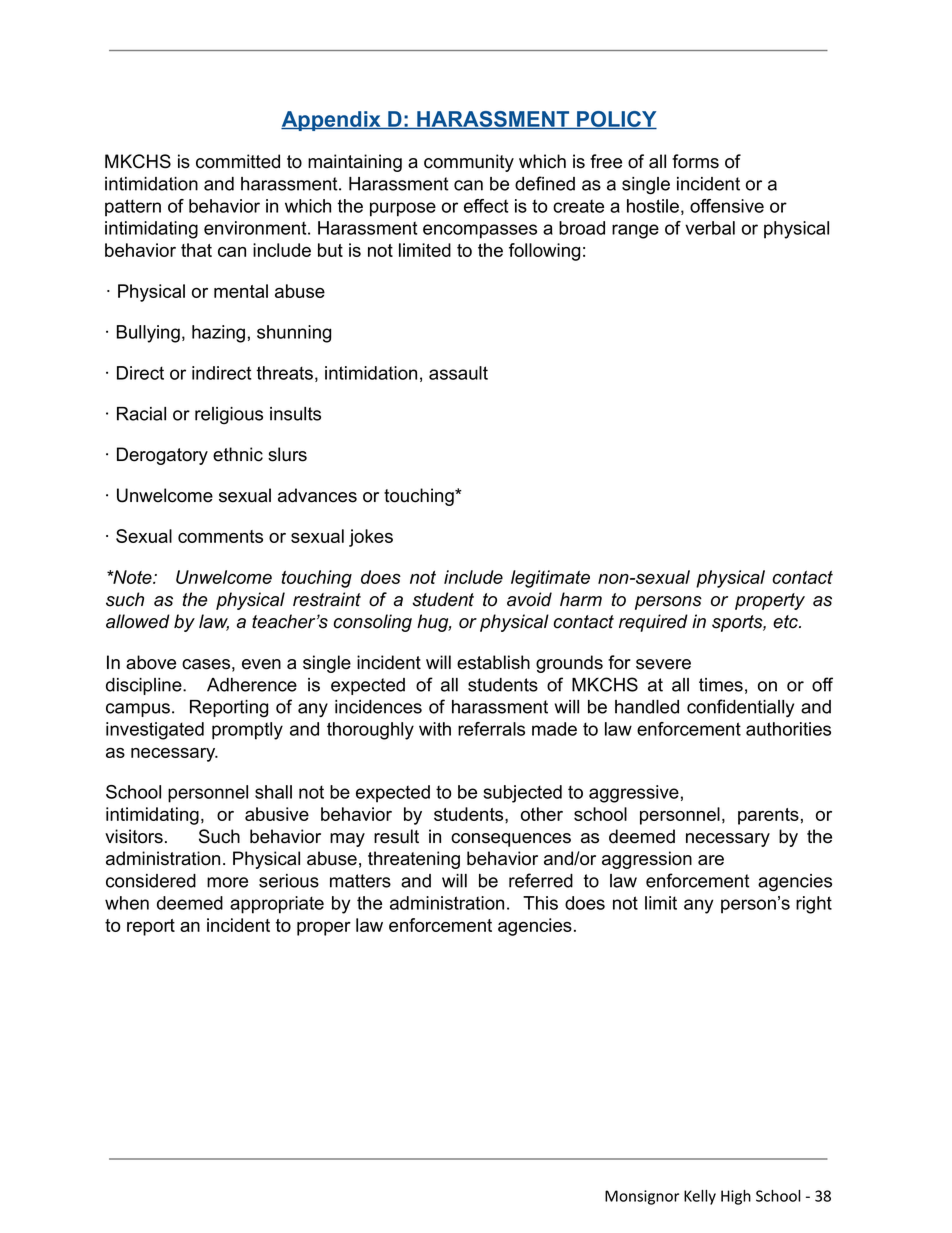 The height and width of the page is (1233, 952). Describe the element at coordinates (786, 622) in the page. I see `etc` at that location.
